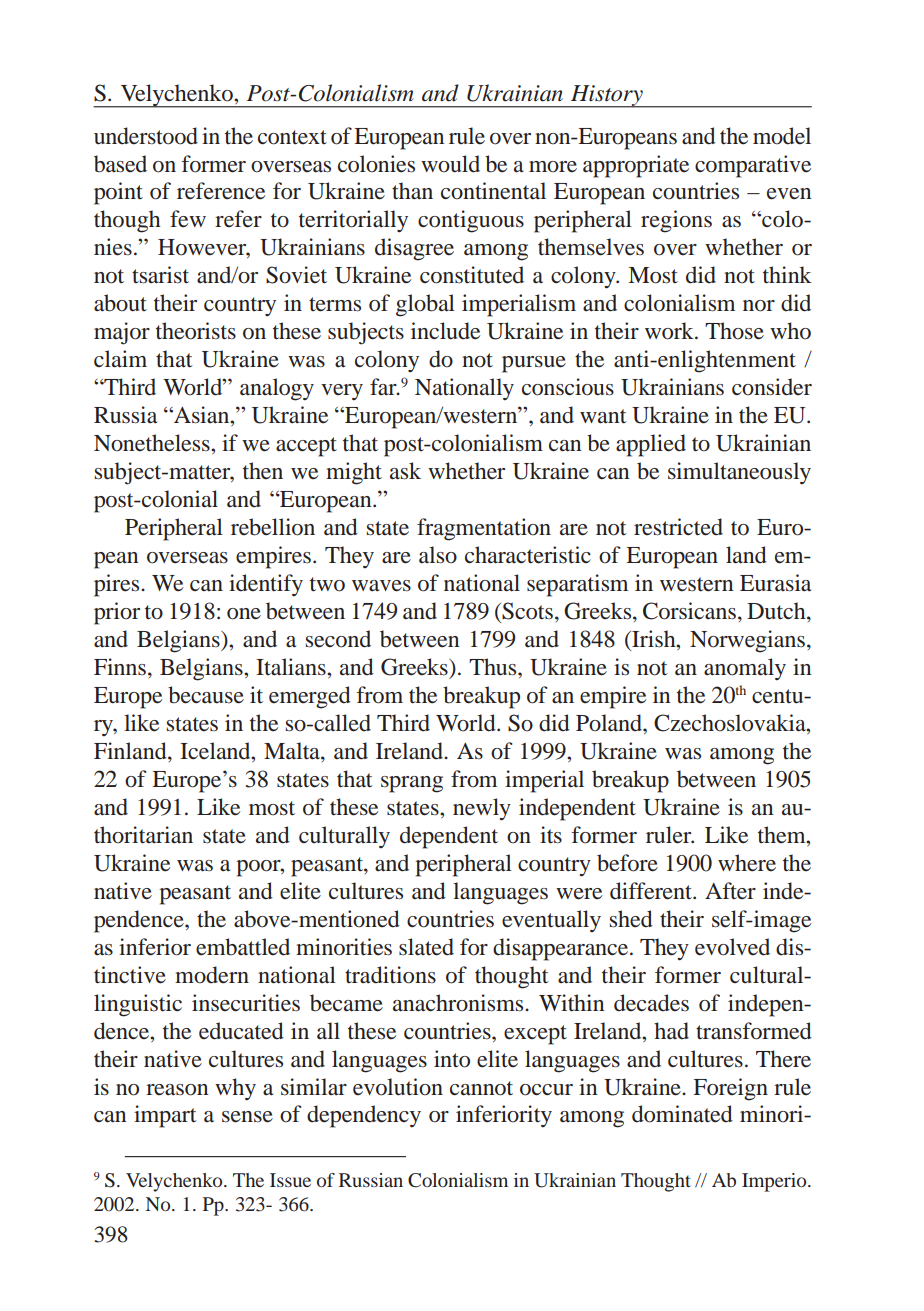 The width and height of the page is (924, 1311). Describe the element at coordinates (482, 809) in the page. I see `newly` at that location.
